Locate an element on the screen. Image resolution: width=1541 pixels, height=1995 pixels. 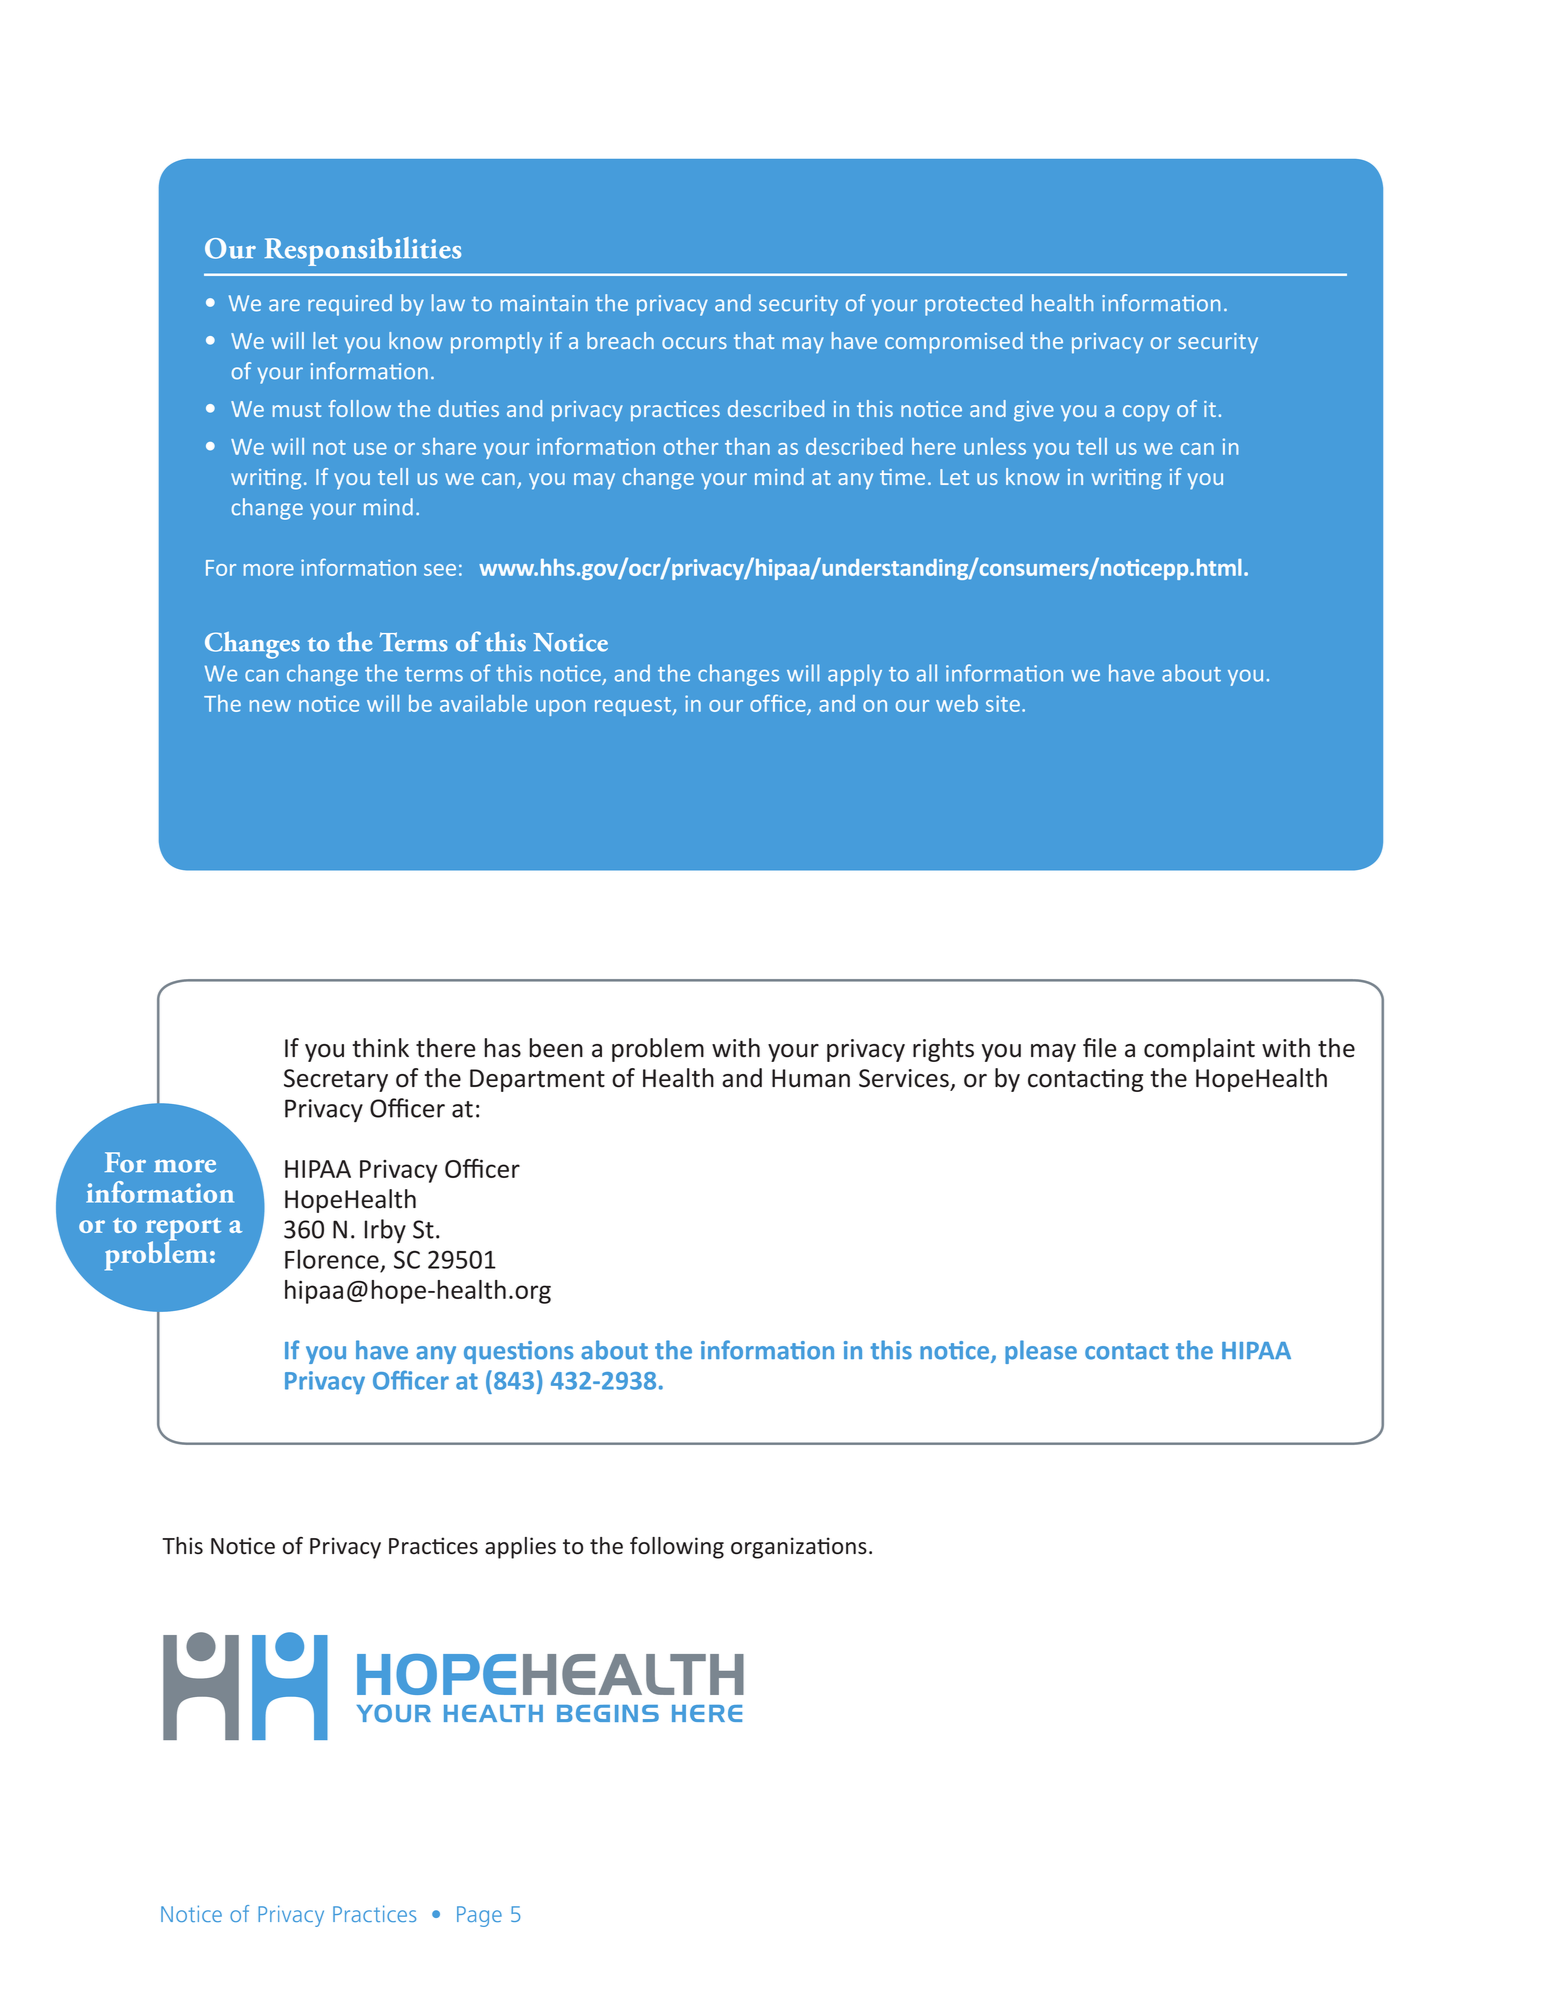
required is located at coordinates (350, 305).
